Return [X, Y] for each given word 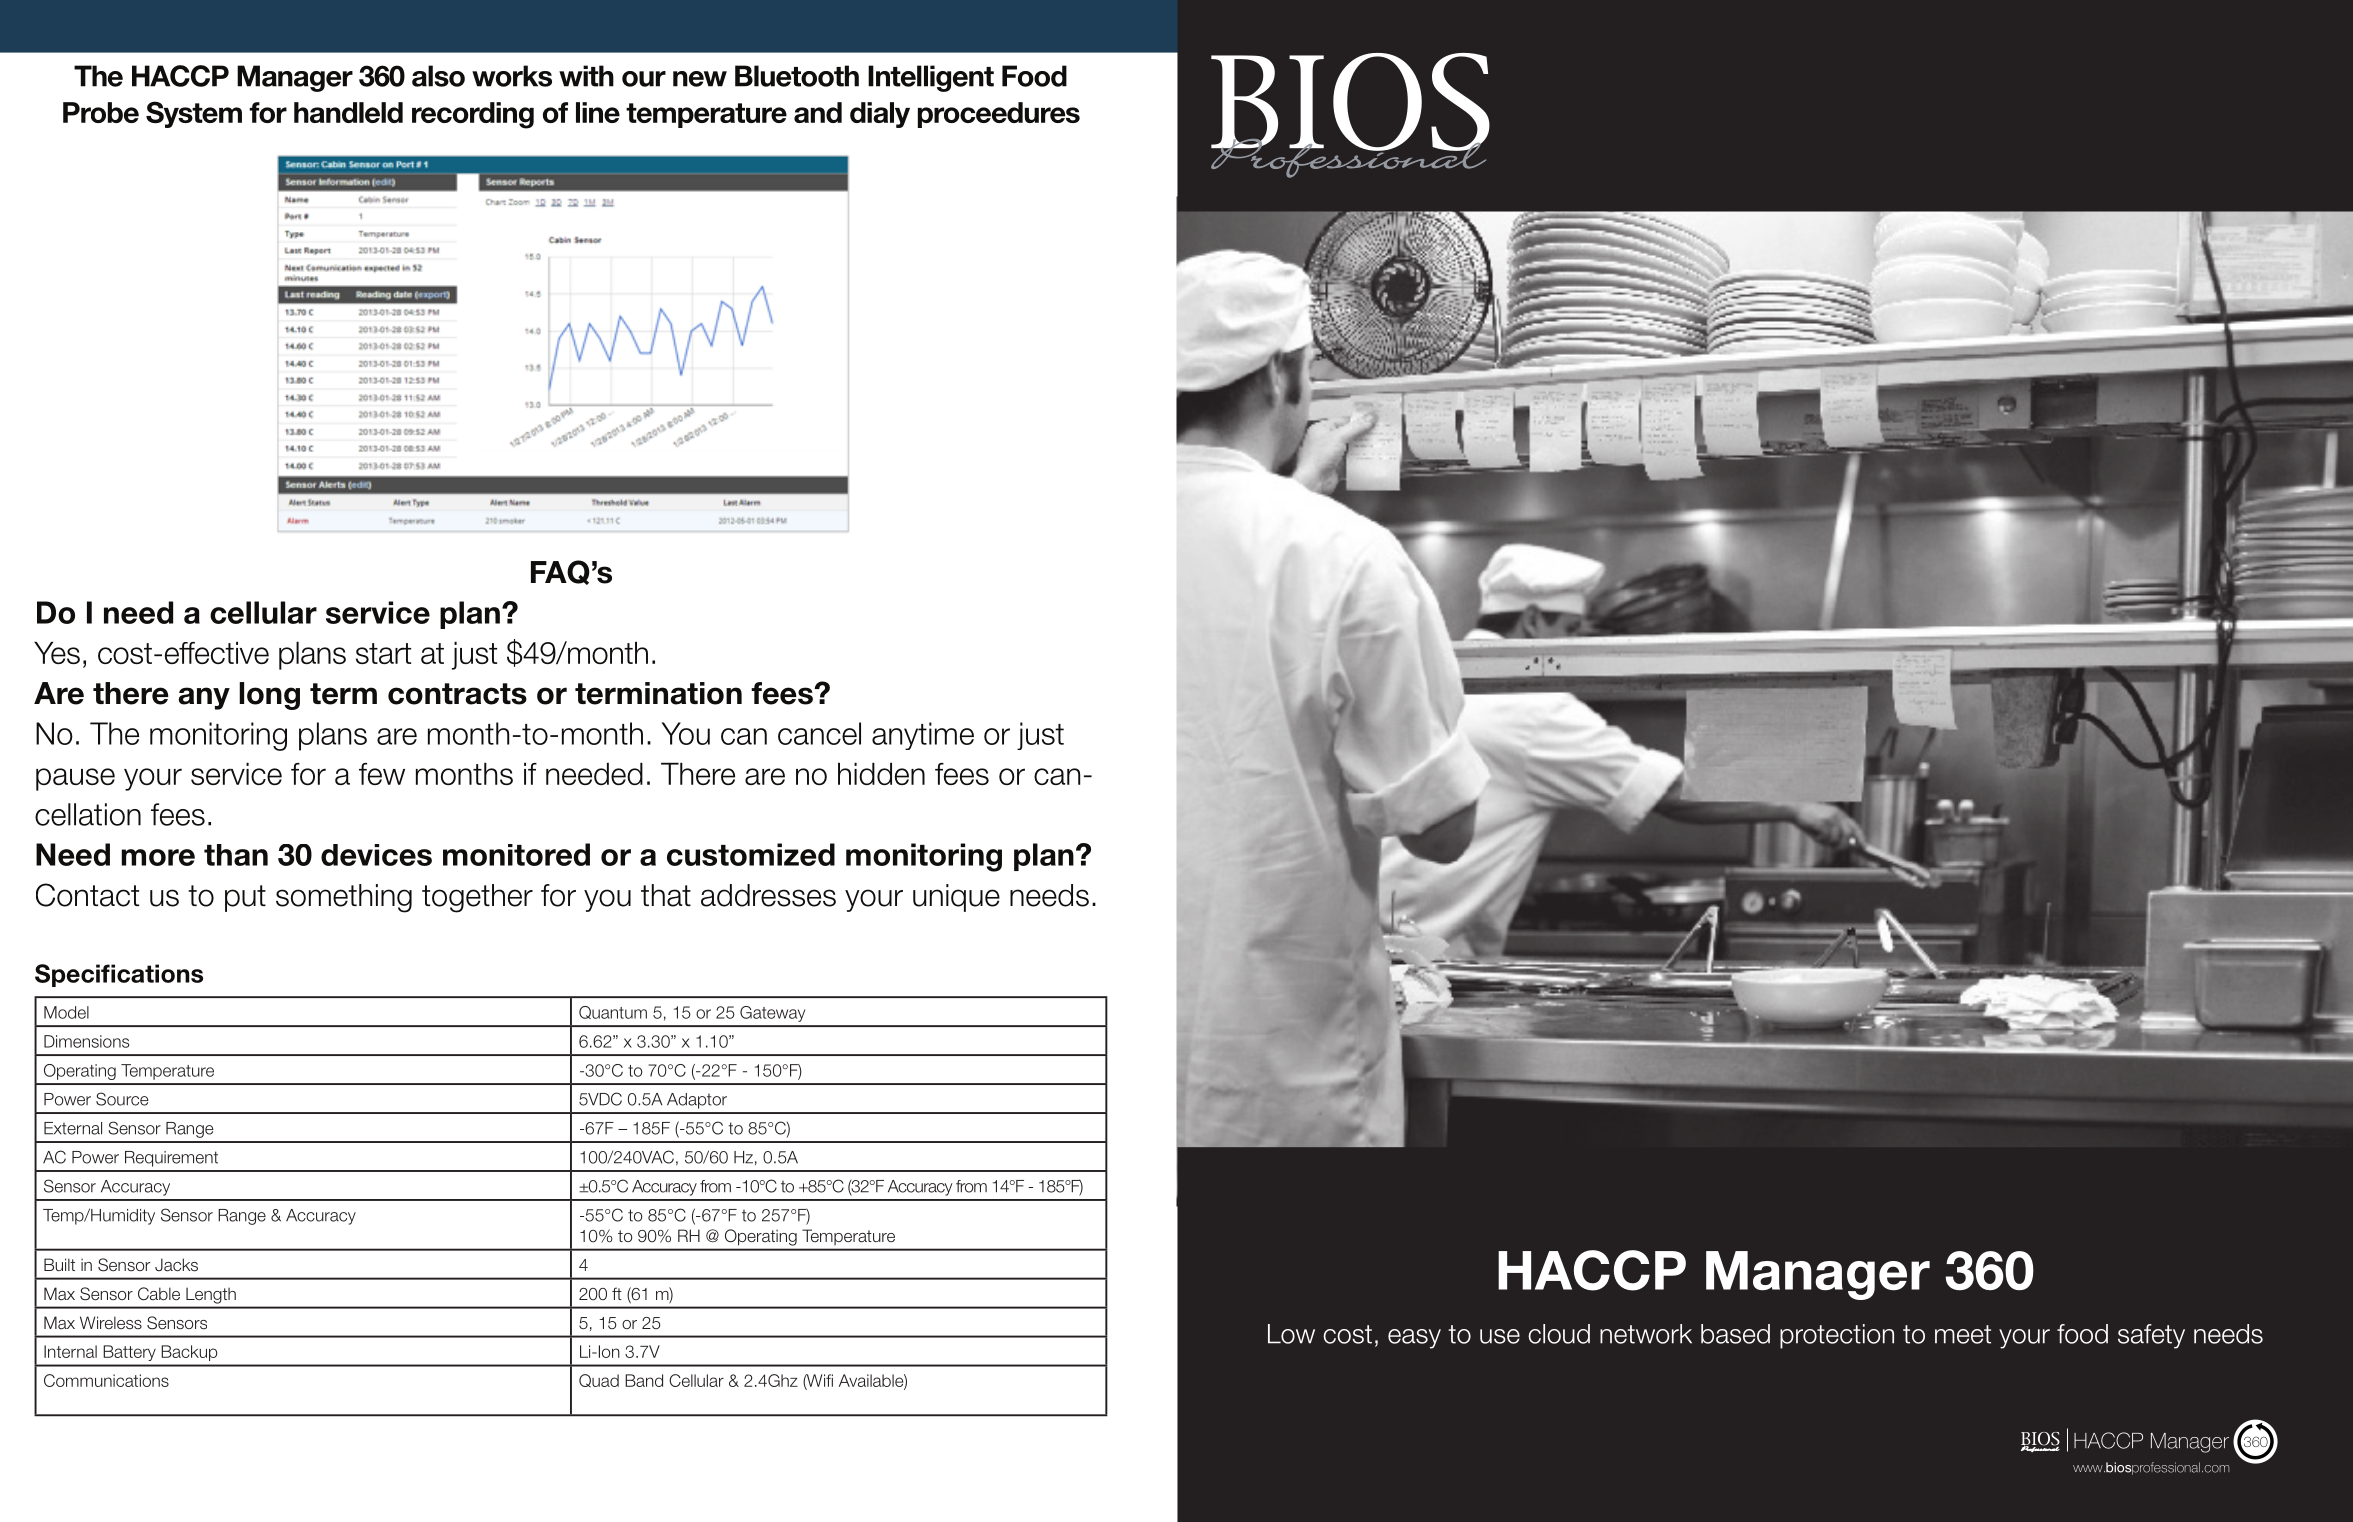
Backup [189, 1353]
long [269, 696]
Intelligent [931, 78]
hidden [881, 774]
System [194, 114]
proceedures [999, 115]
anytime [923, 736]
